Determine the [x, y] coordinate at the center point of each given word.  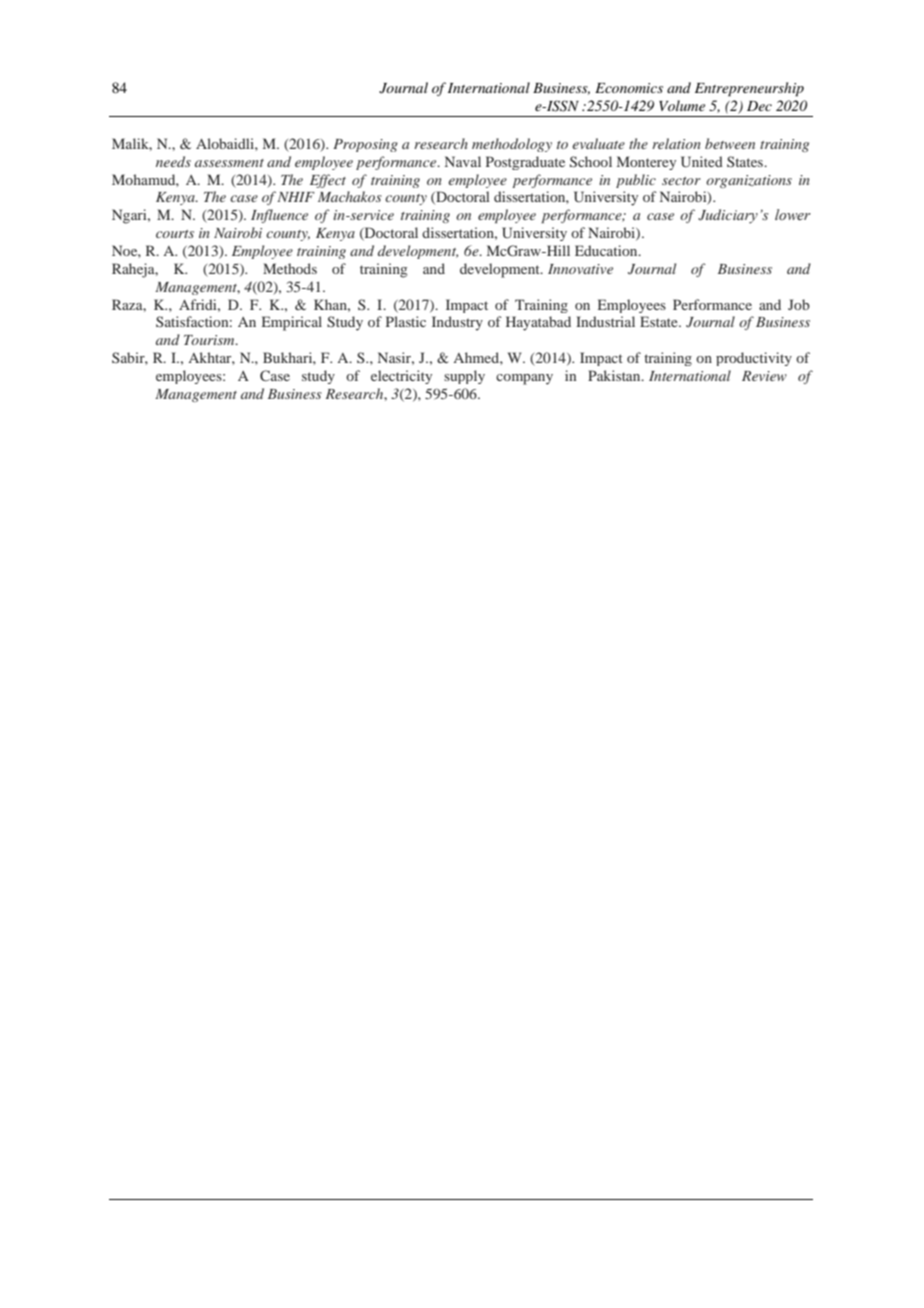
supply [464, 377]
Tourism [210, 340]
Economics [629, 88]
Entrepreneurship [749, 89]
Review [764, 376]
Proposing [365, 145]
